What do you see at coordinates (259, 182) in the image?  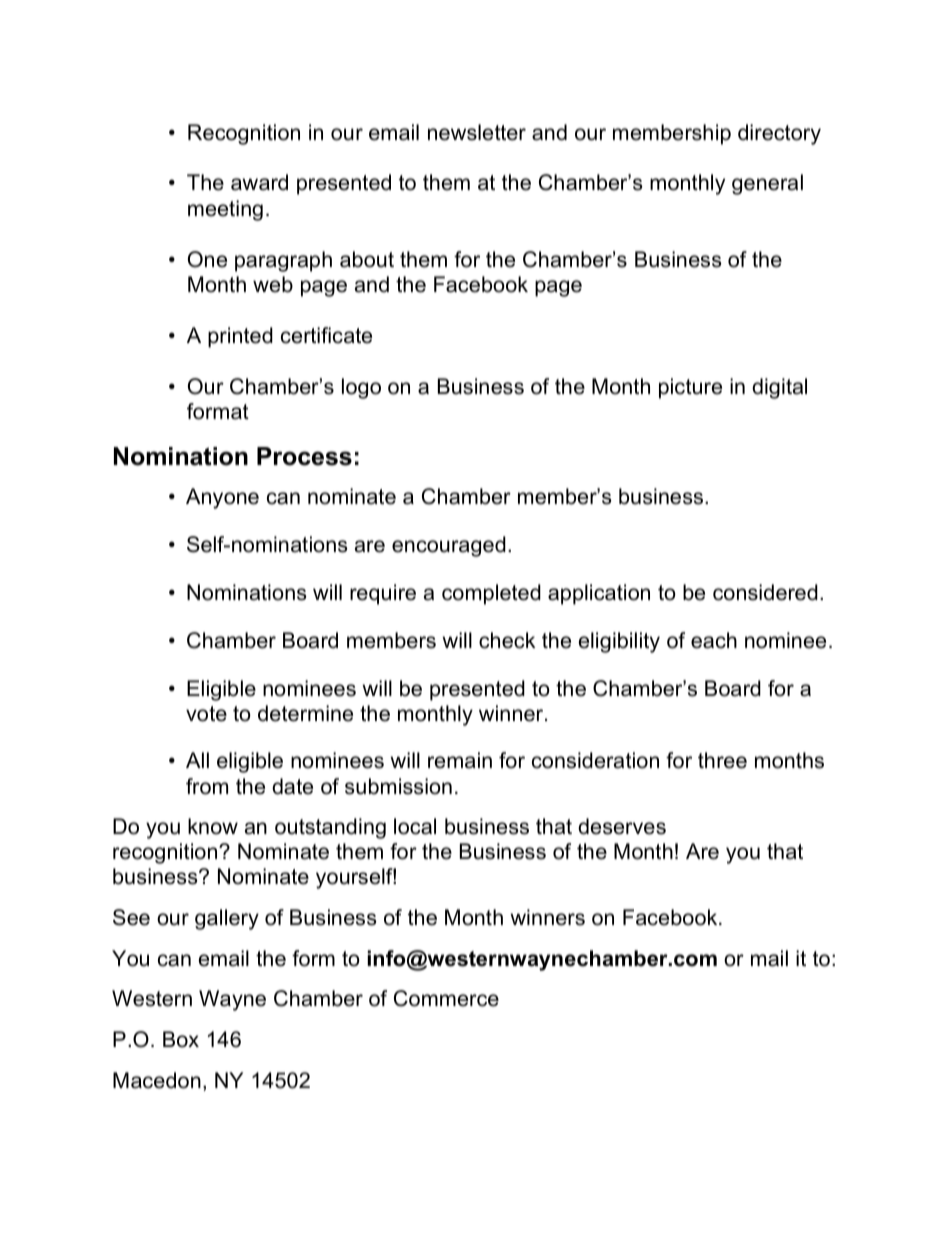 I see `award` at bounding box center [259, 182].
